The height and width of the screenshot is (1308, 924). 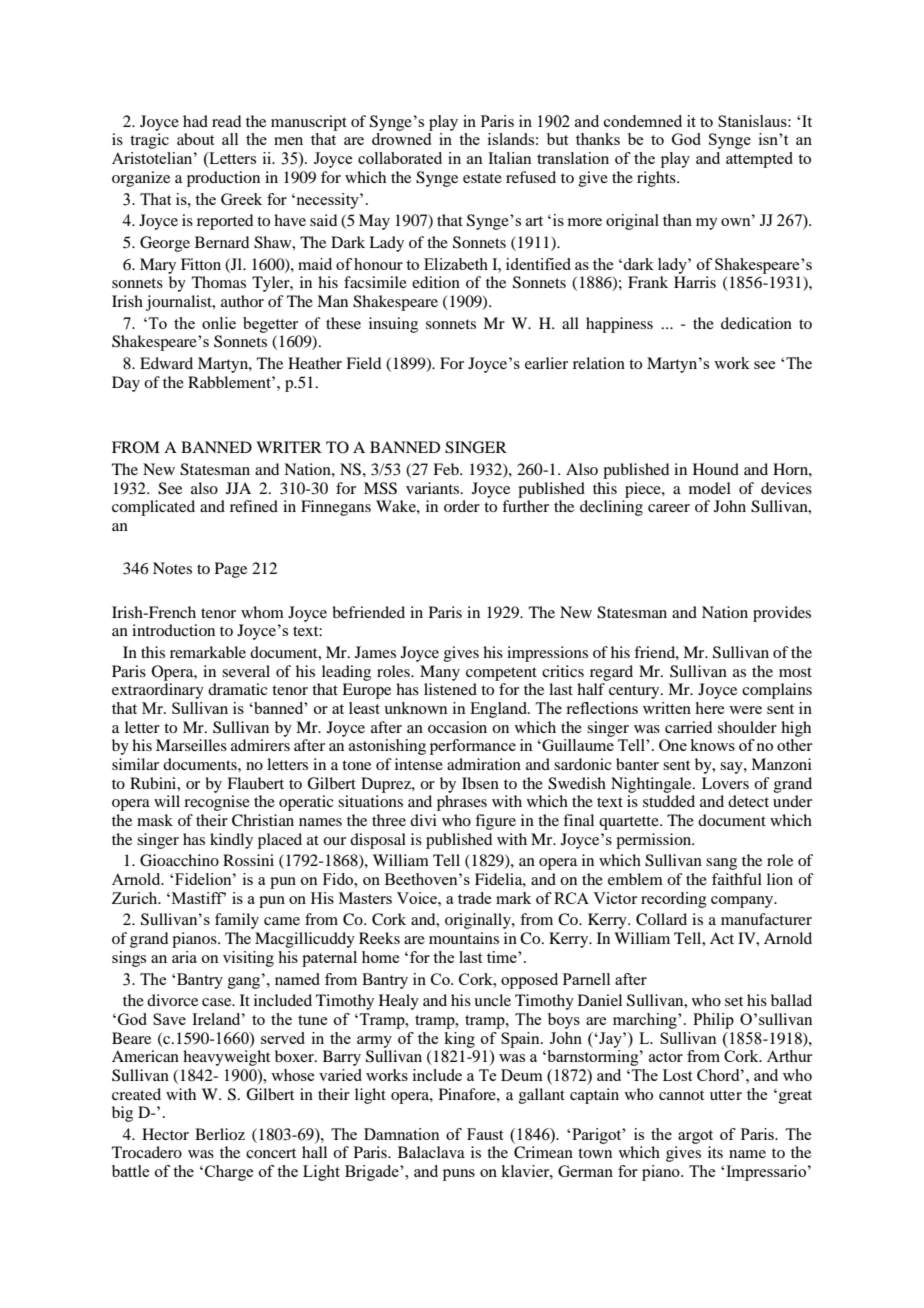 What do you see at coordinates (759, 160) in the screenshot?
I see `attempted` at bounding box center [759, 160].
